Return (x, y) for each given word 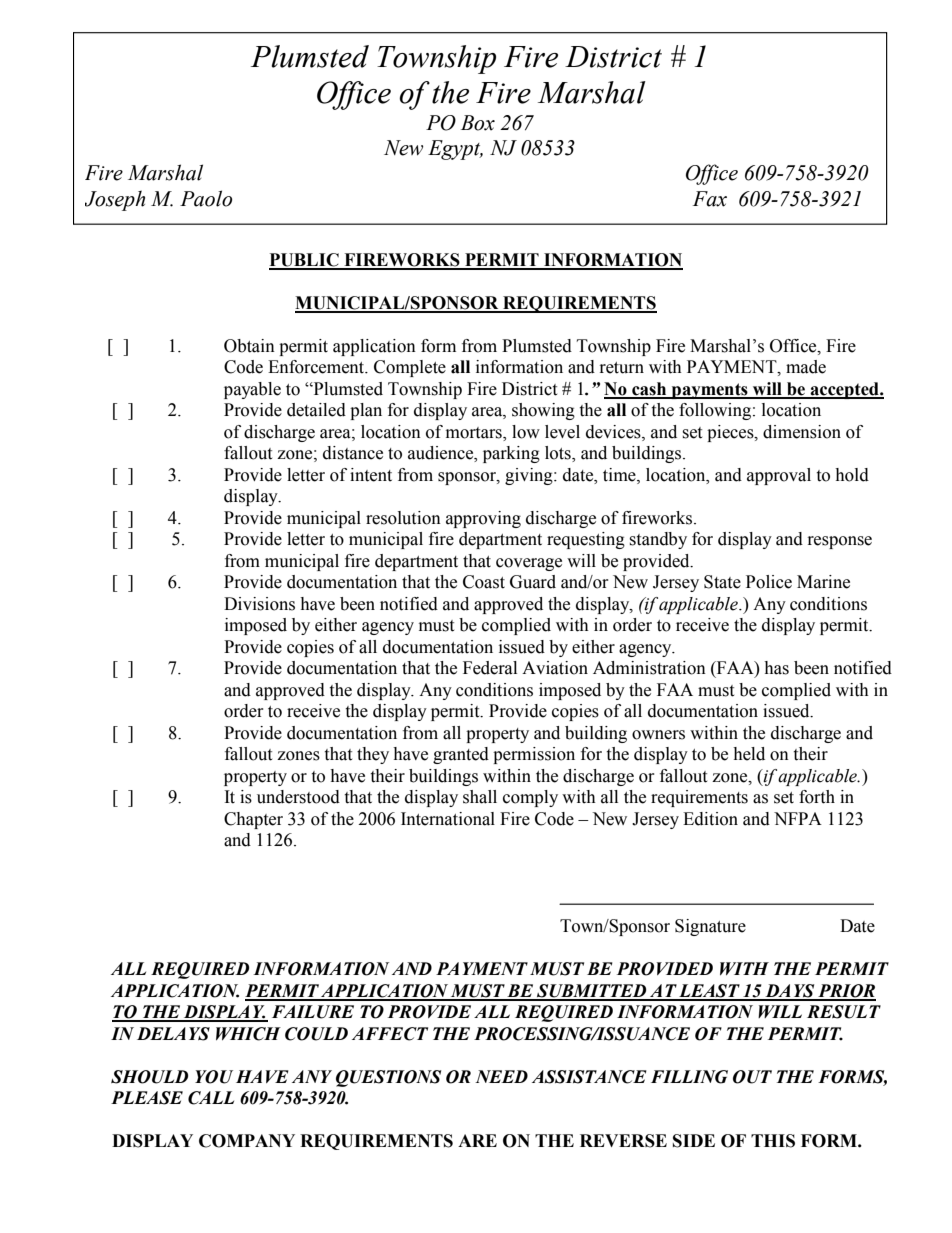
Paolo (206, 198)
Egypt (455, 150)
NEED (501, 1076)
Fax (710, 199)
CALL (211, 1098)
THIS (773, 1141)
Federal (490, 668)
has (776, 668)
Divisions (259, 604)
